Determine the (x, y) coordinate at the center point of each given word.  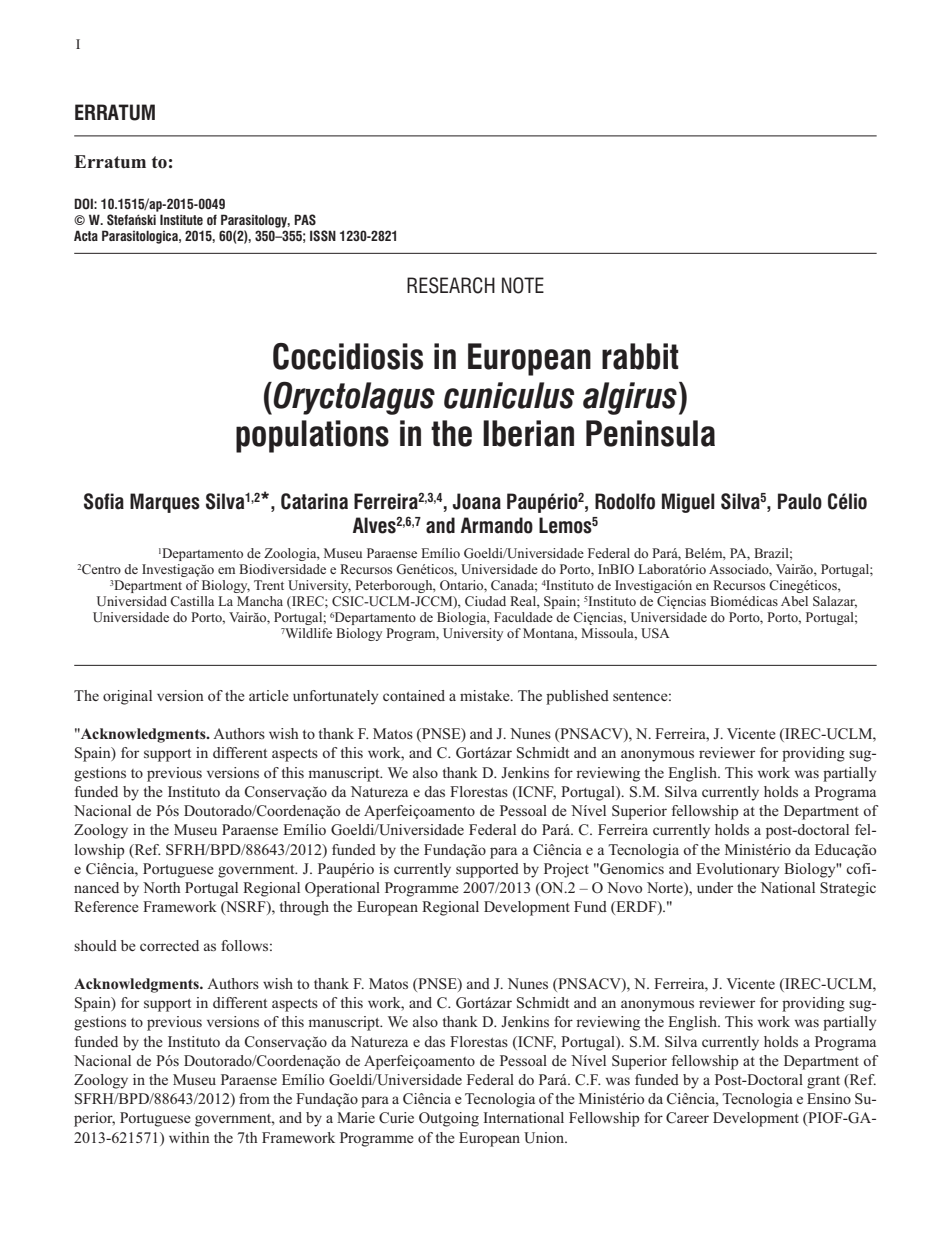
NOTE (523, 285)
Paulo (800, 501)
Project (566, 870)
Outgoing (449, 1119)
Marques (165, 503)
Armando (497, 525)
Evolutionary (737, 870)
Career (687, 1118)
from (254, 1098)
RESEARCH (451, 285)
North (162, 887)
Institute (181, 219)
